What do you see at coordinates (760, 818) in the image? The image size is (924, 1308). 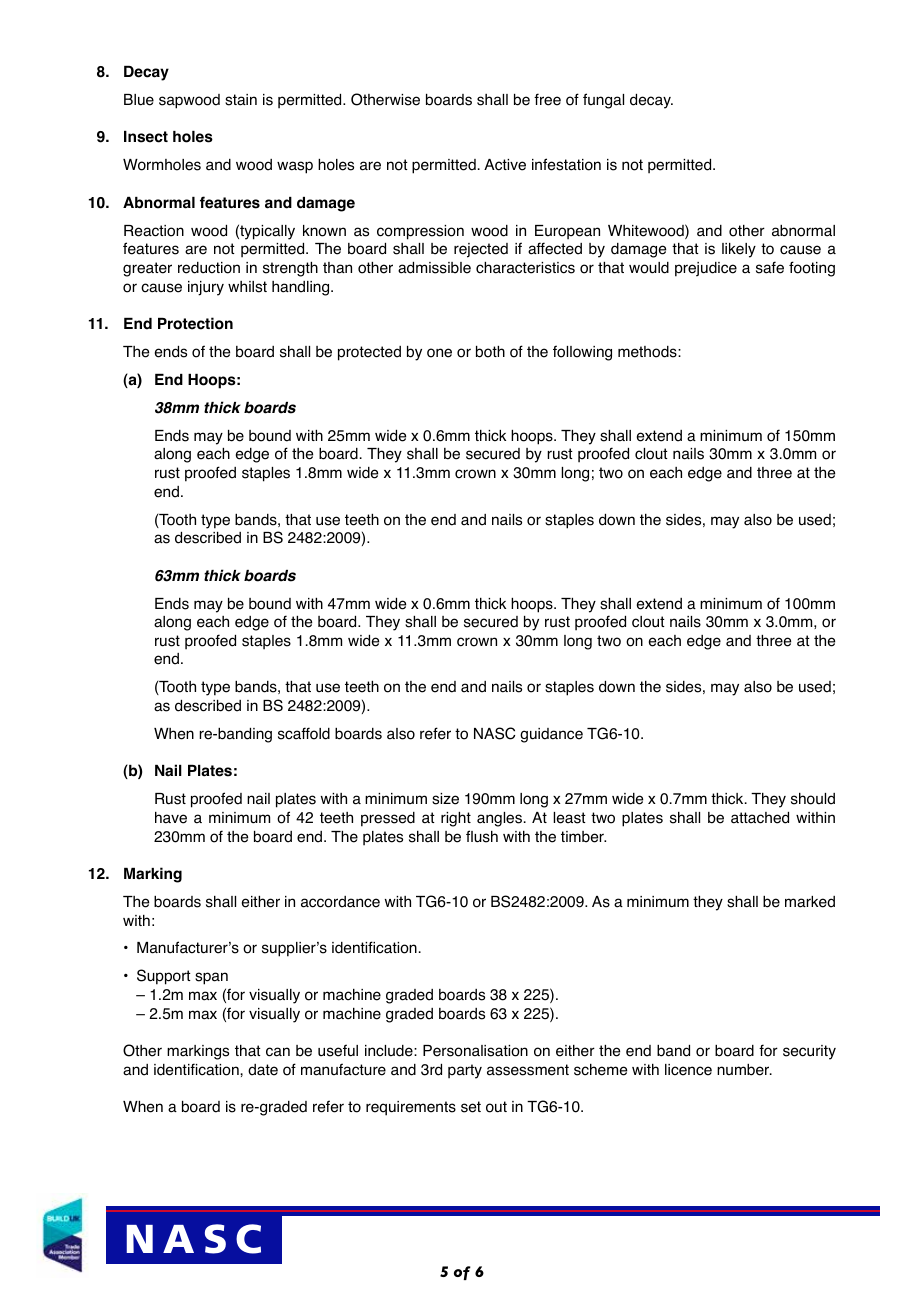 I see `attached` at bounding box center [760, 818].
